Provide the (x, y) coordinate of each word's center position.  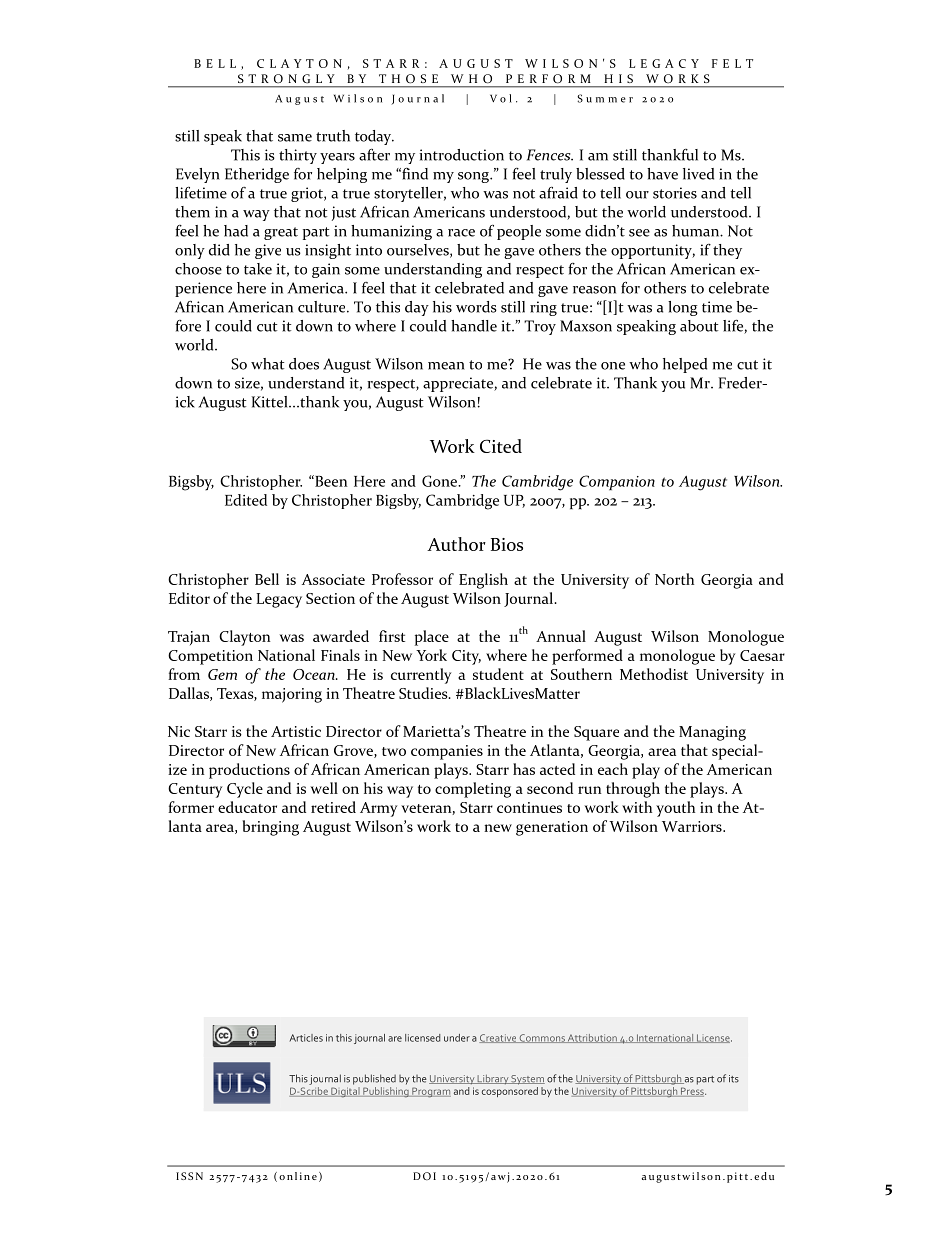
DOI (424, 1176)
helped (685, 365)
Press (692, 1092)
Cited (501, 446)
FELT (732, 63)
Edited (246, 500)
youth (675, 809)
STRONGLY (286, 78)
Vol (501, 98)
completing (473, 790)
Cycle (245, 790)
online (298, 1176)
